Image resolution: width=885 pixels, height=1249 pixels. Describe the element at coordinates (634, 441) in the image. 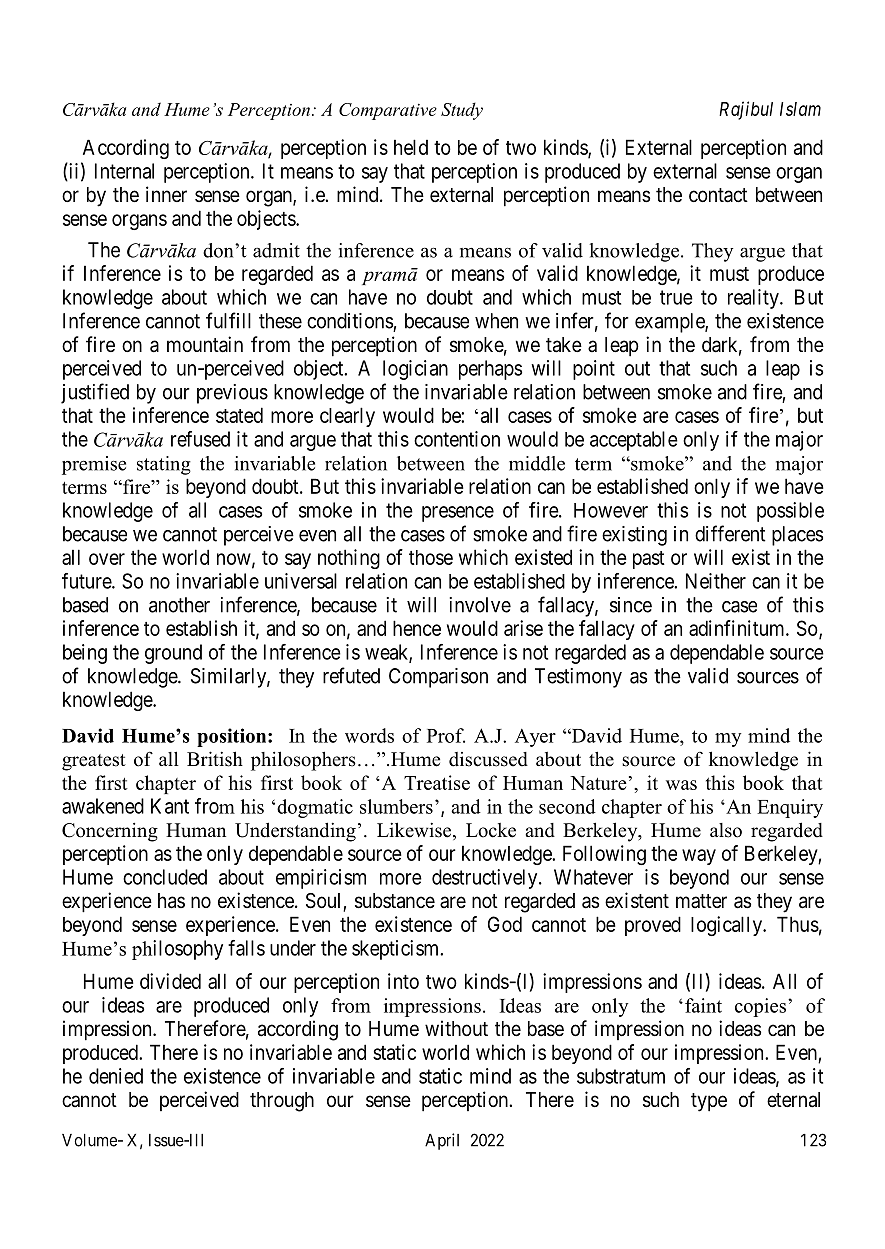

I see `acceptable` at that location.
